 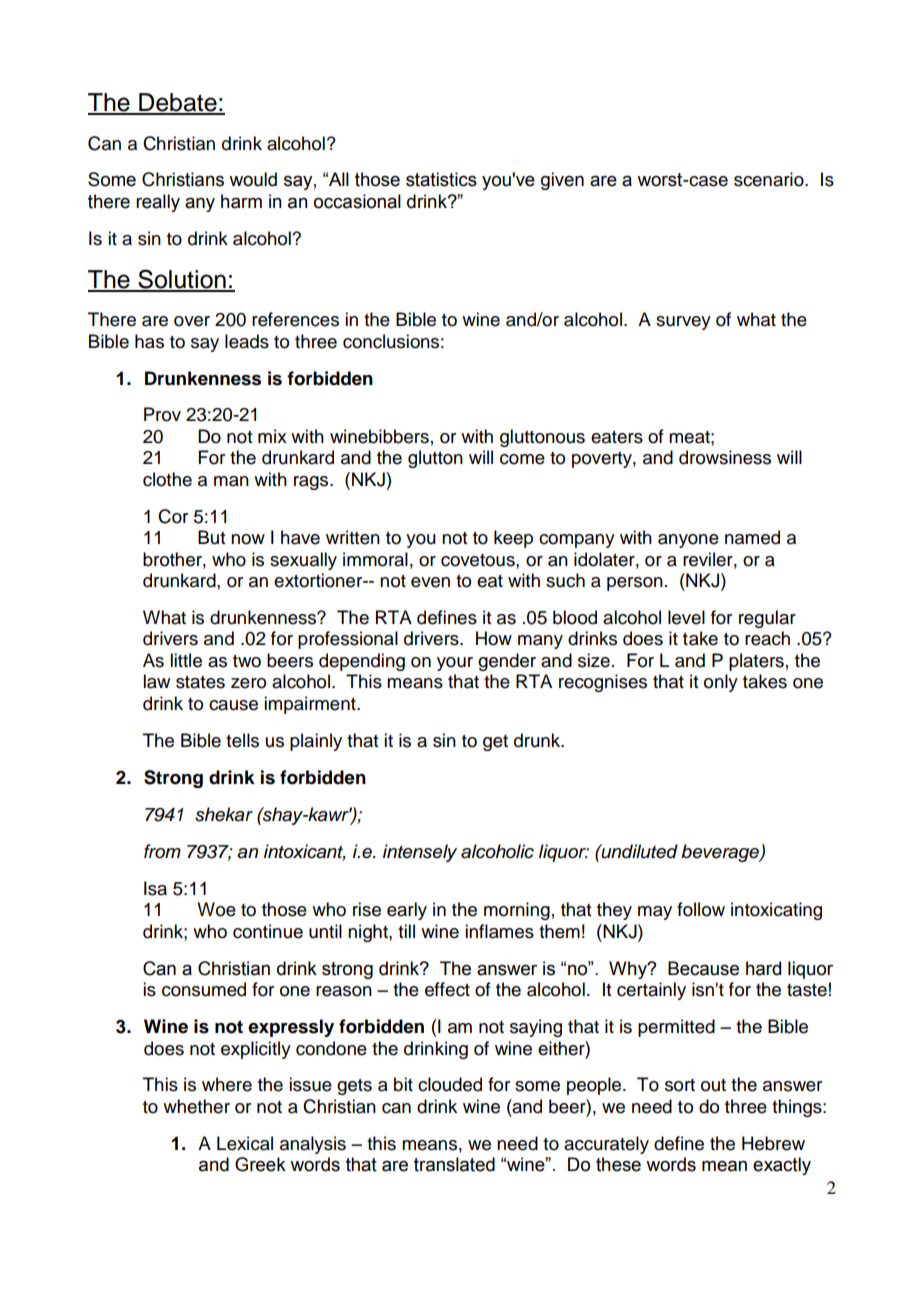 I want to click on scenario, so click(x=770, y=179).
